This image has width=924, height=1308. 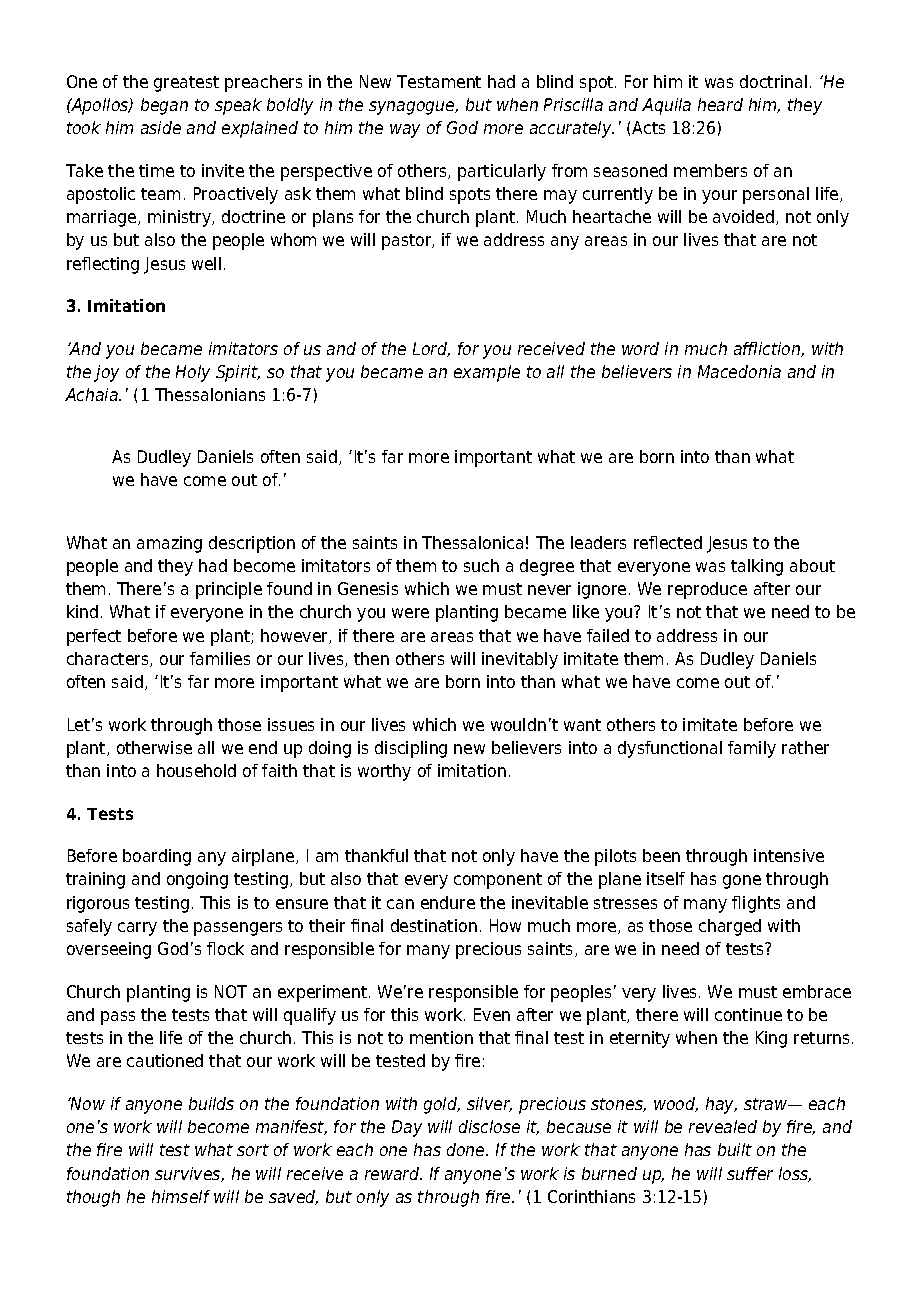 What do you see at coordinates (720, 104) in the image?
I see `heard` at bounding box center [720, 104].
